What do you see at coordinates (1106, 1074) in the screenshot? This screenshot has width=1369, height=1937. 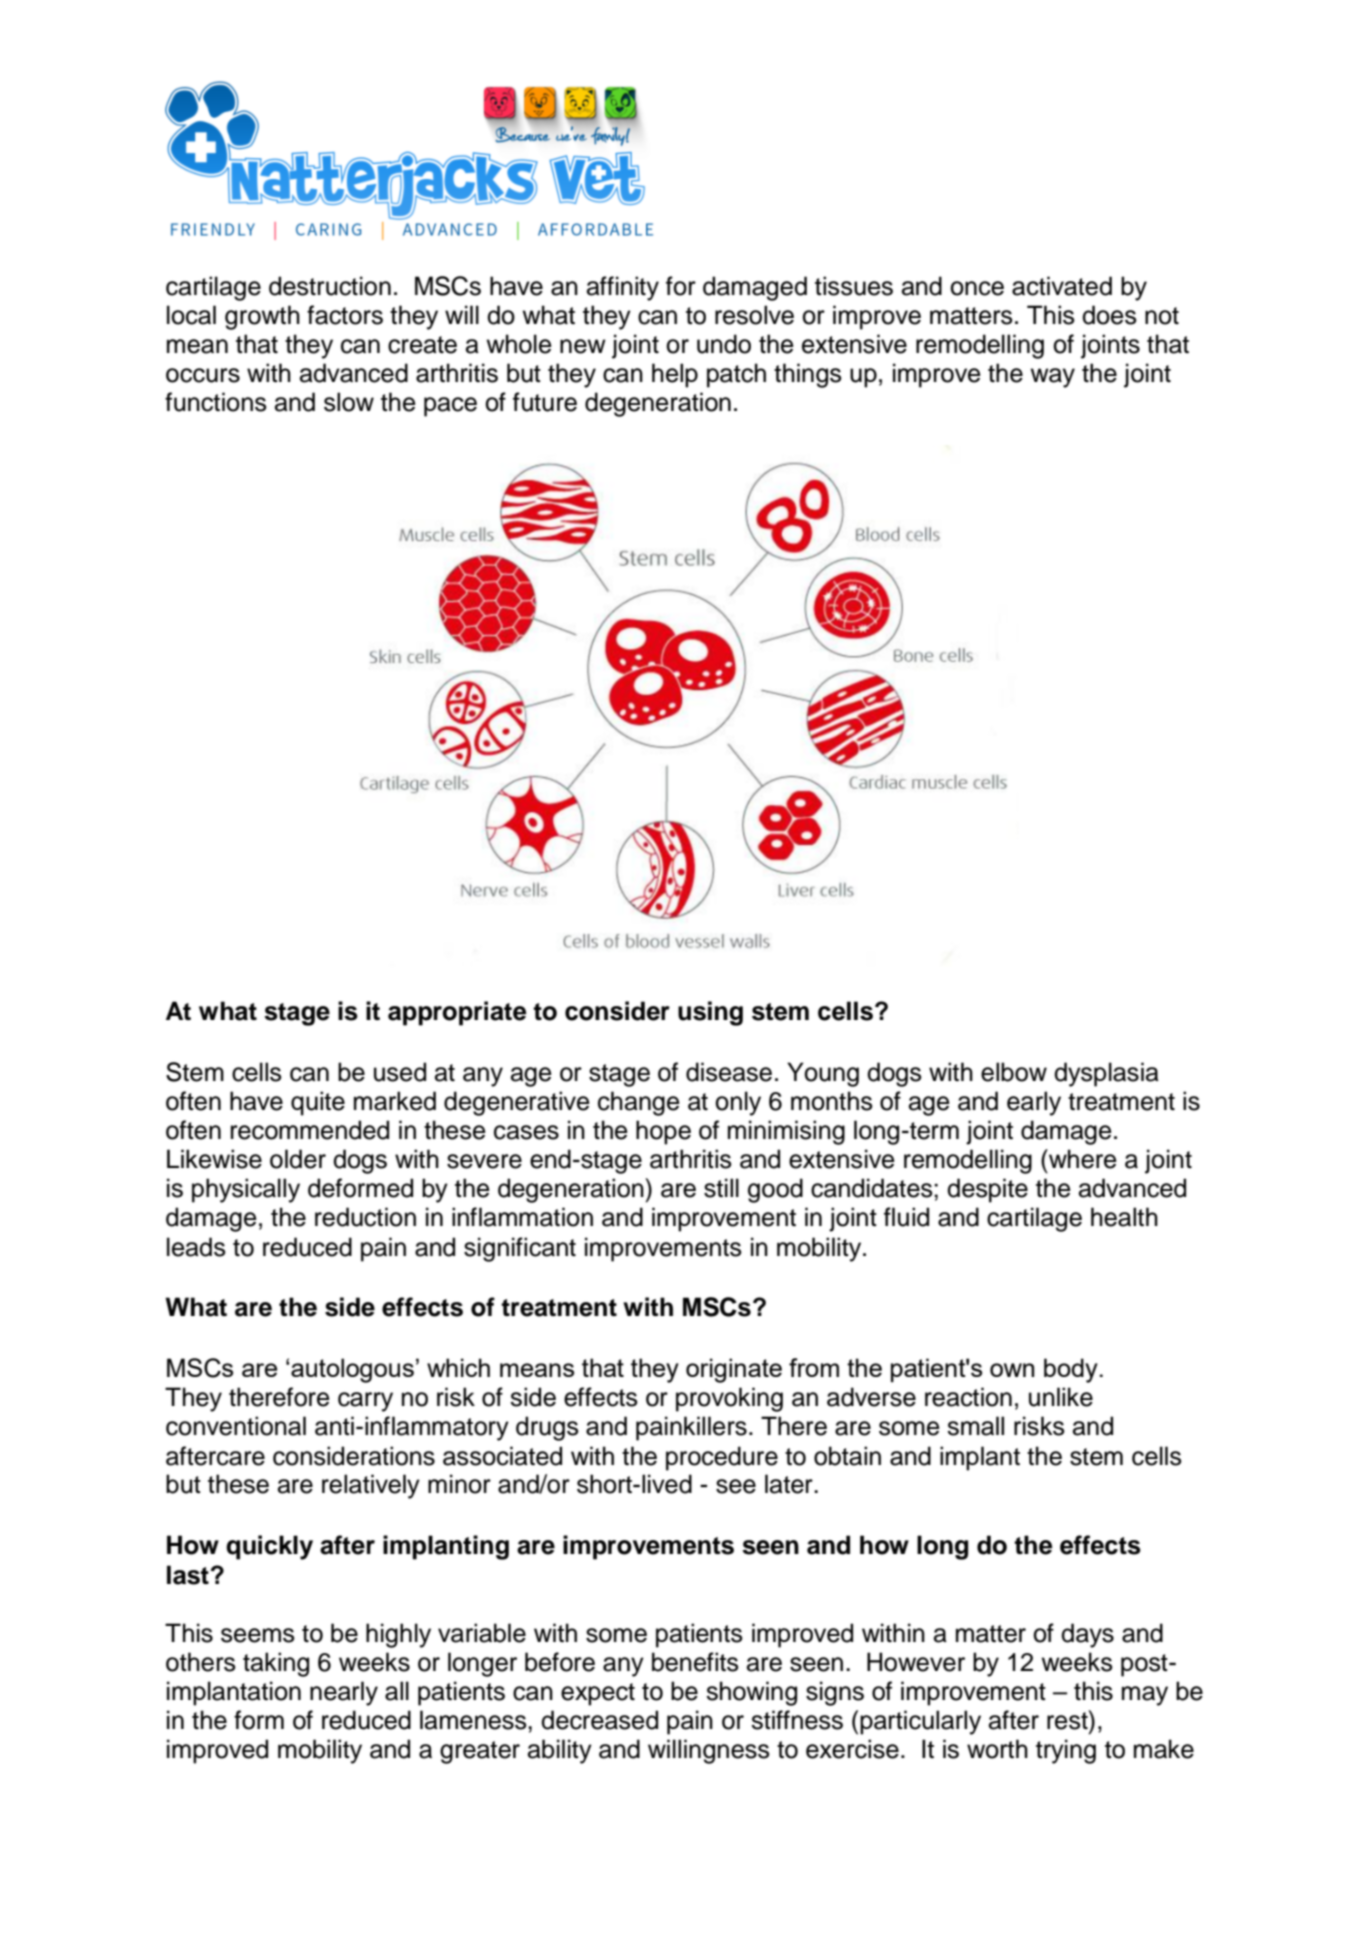 I see `dysplasia` at bounding box center [1106, 1074].
